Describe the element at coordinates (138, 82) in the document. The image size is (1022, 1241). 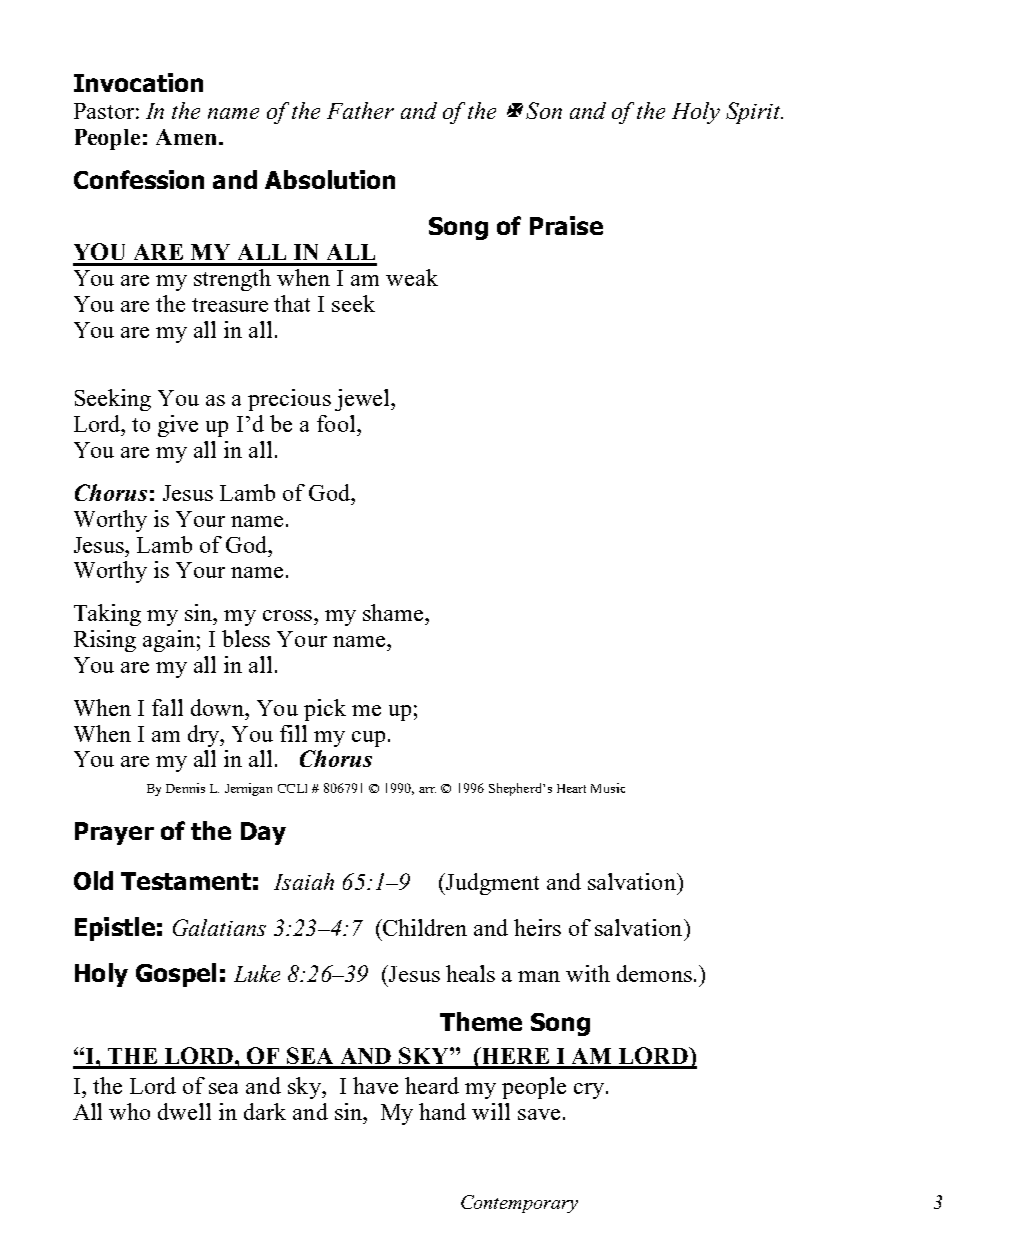
I see `Invocation` at that location.
